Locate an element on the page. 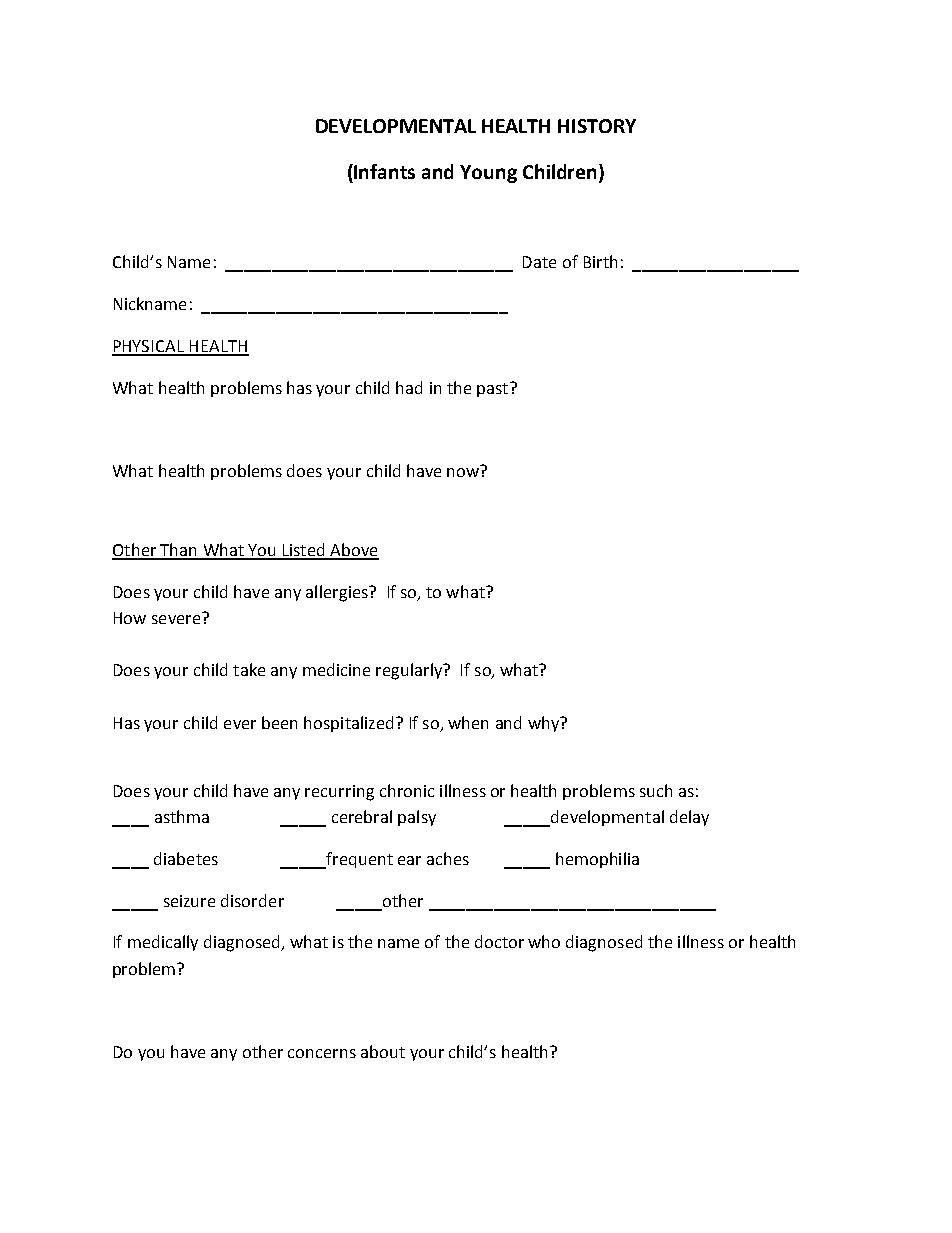 The height and width of the image is (1233, 952). take is located at coordinates (249, 669).
